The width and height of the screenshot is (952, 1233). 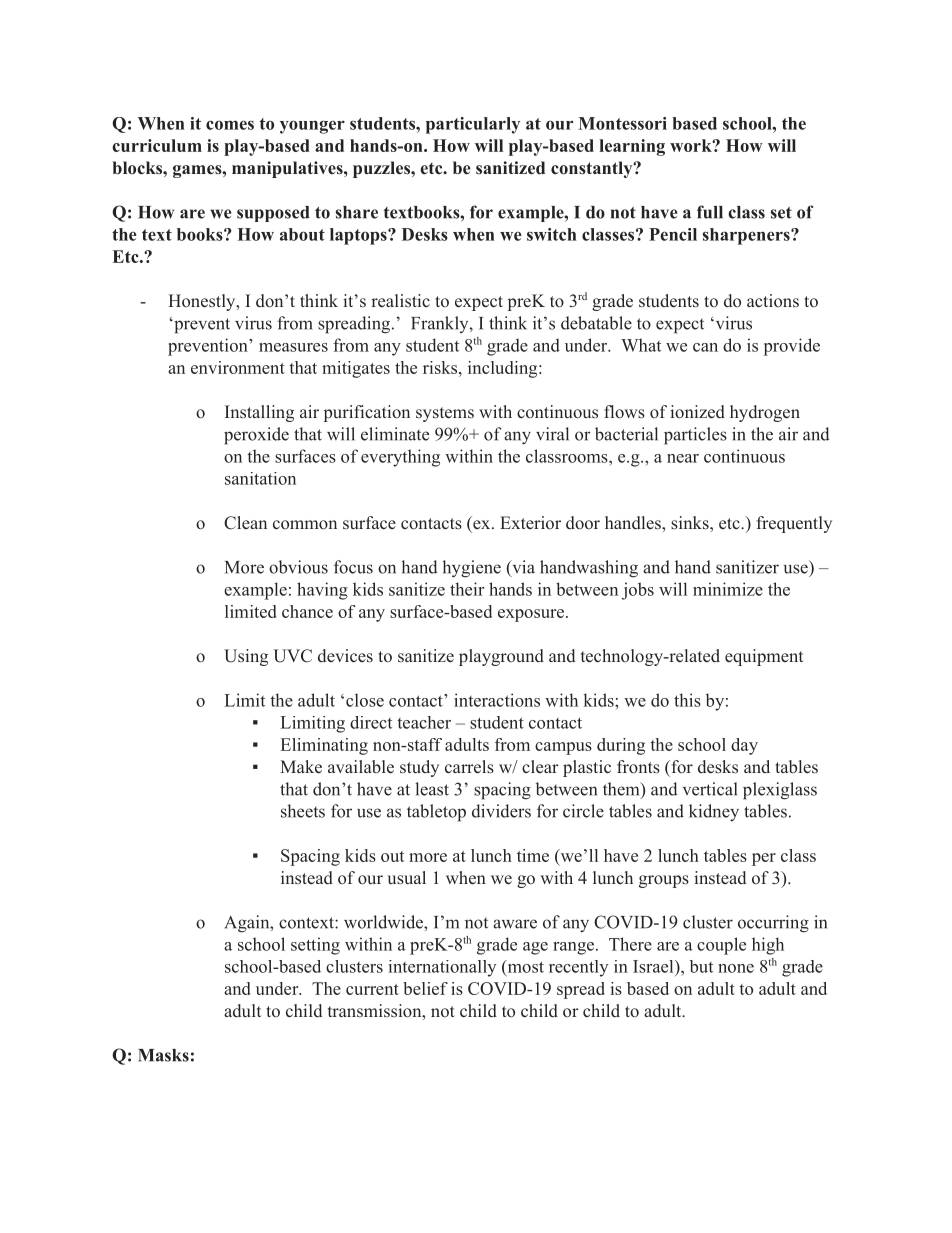 What do you see at coordinates (238, 367) in the screenshot?
I see `environment` at bounding box center [238, 367].
